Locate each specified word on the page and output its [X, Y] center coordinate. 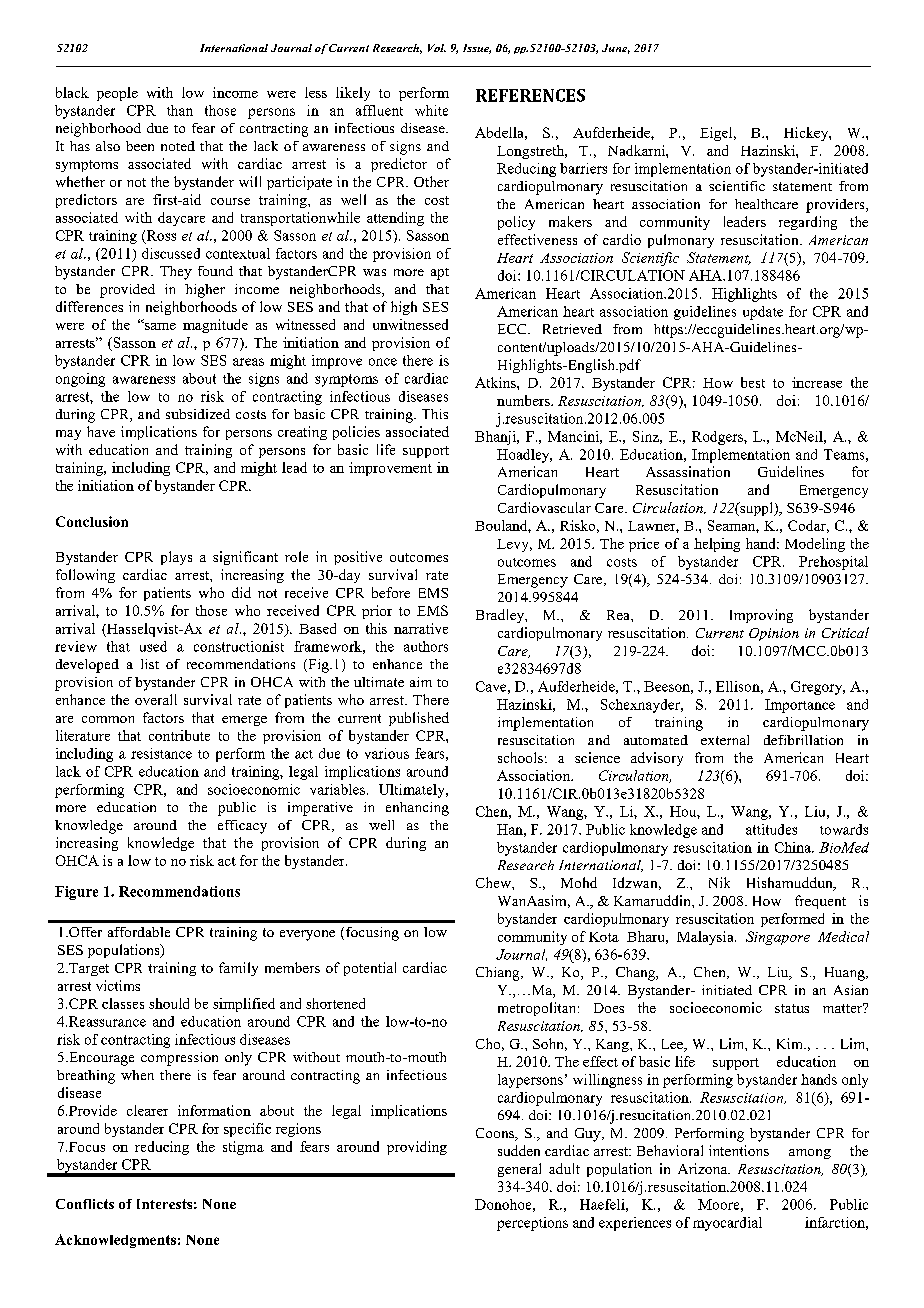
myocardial [727, 1224]
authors [426, 646]
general [519, 1170]
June [616, 49]
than [180, 110]
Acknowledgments [115, 1241]
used [153, 646]
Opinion [774, 634]
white [431, 110]
